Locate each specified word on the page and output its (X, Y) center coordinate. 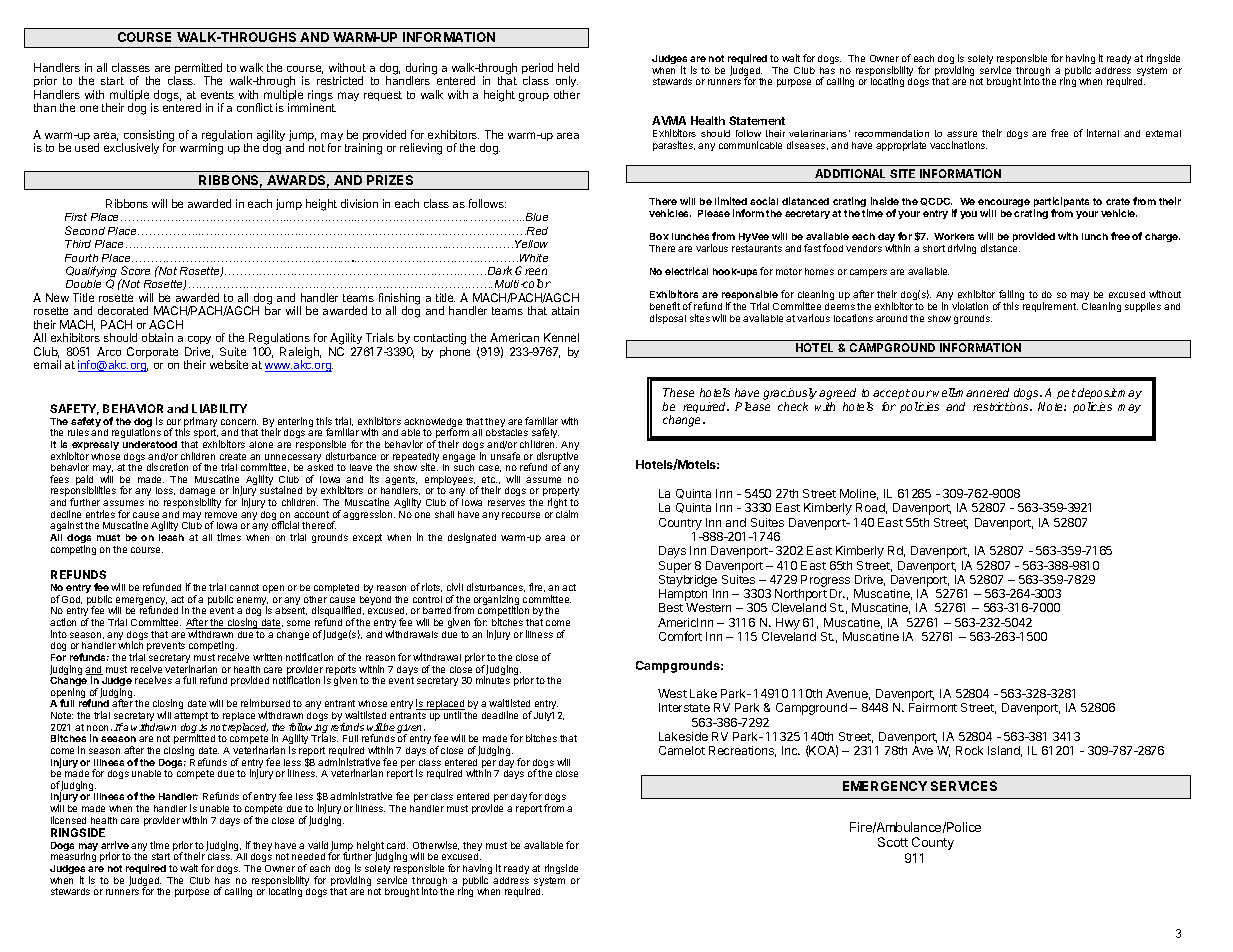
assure (962, 134)
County (933, 843)
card (397, 845)
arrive (115, 845)
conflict (255, 107)
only (567, 83)
